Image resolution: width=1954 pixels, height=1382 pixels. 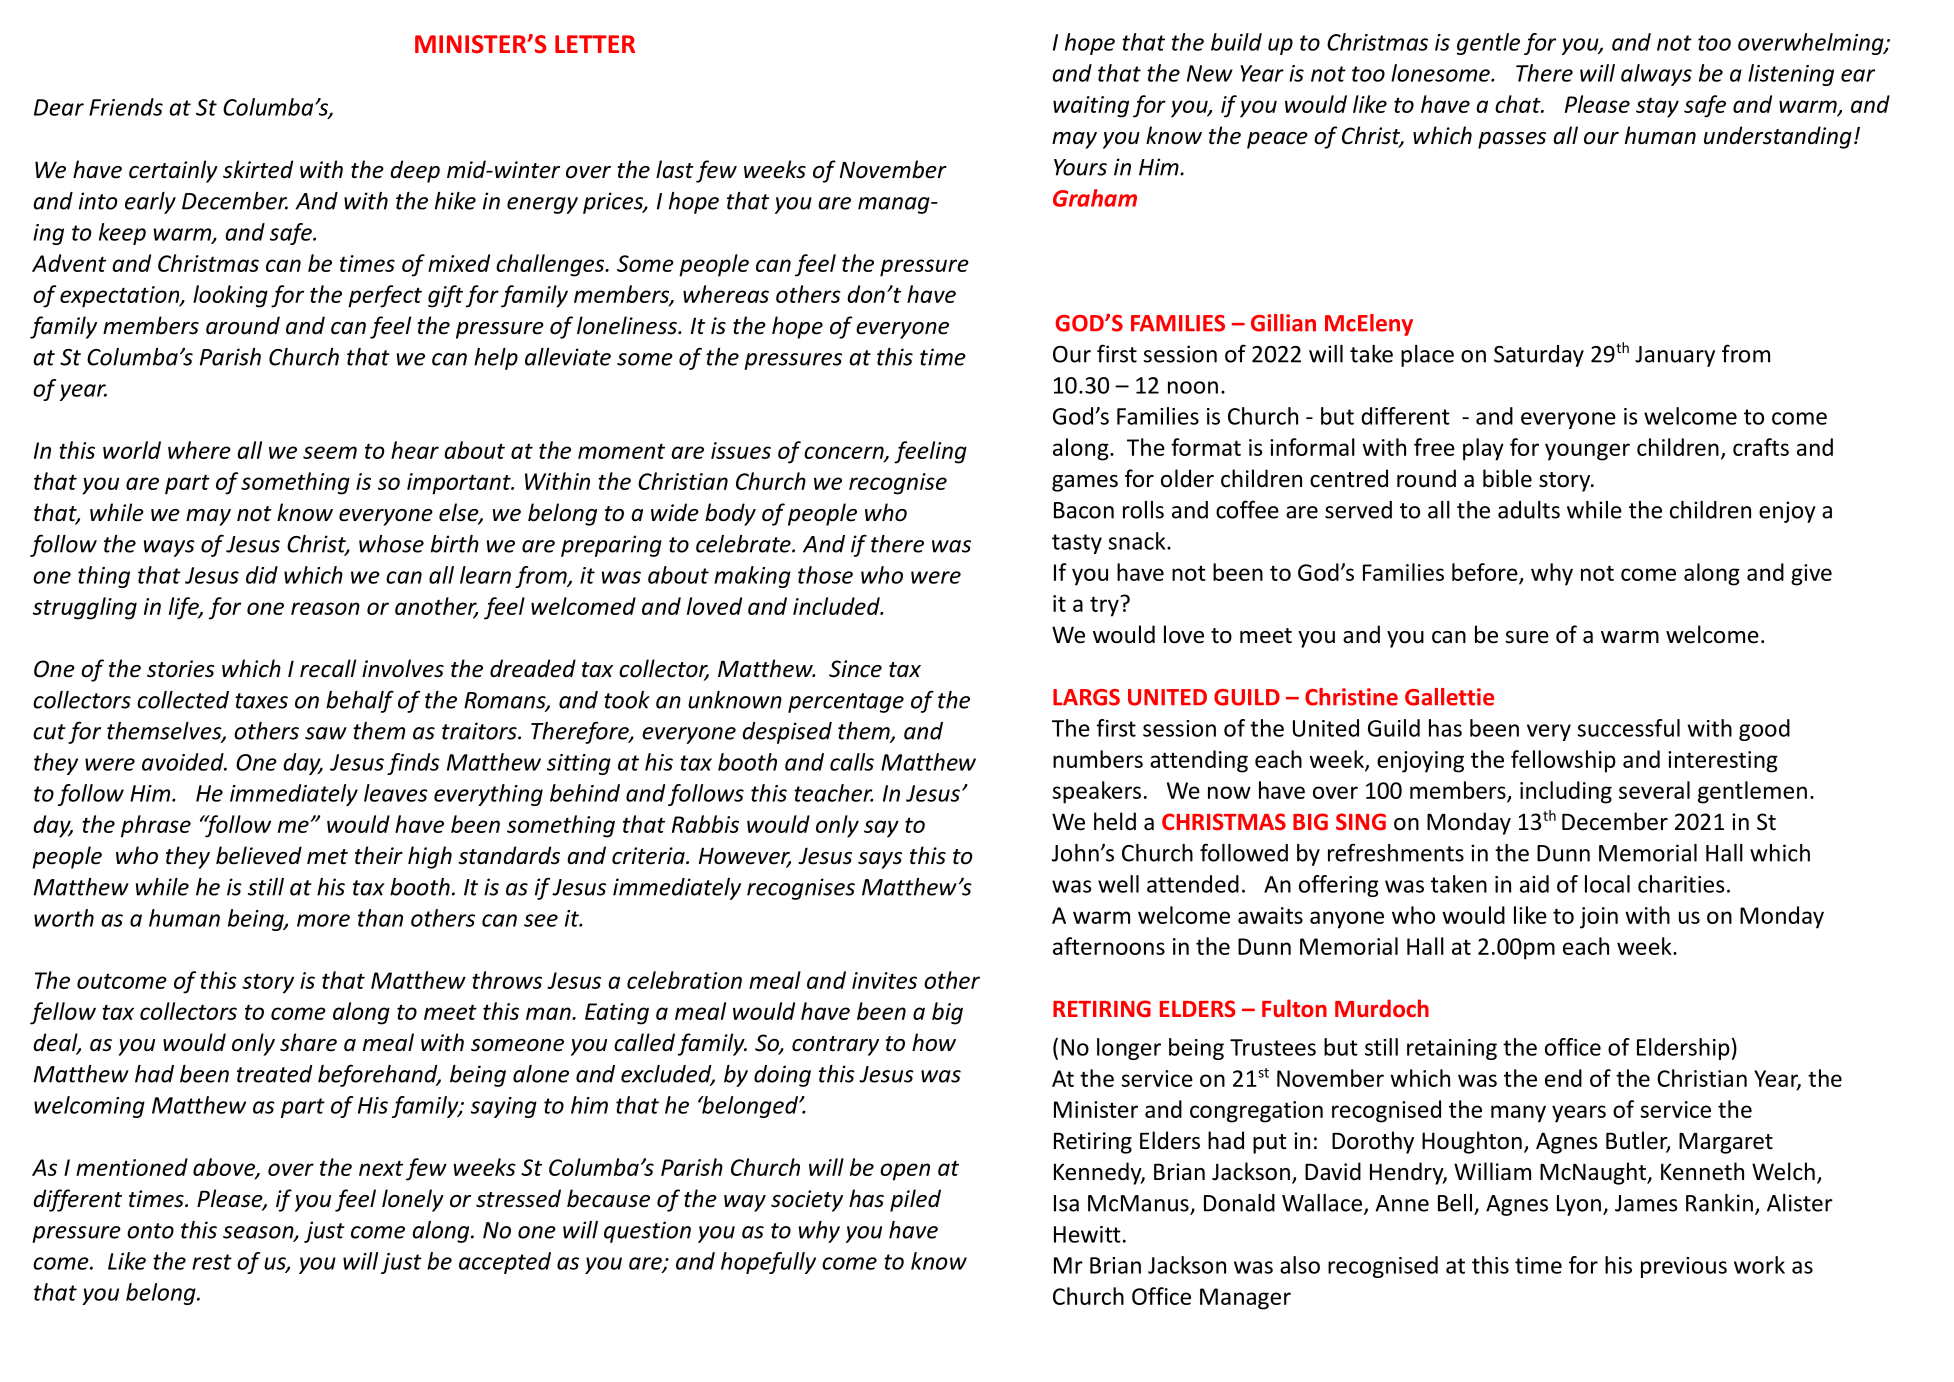 What do you see at coordinates (150, 1231) in the image?
I see `onto` at bounding box center [150, 1231].
